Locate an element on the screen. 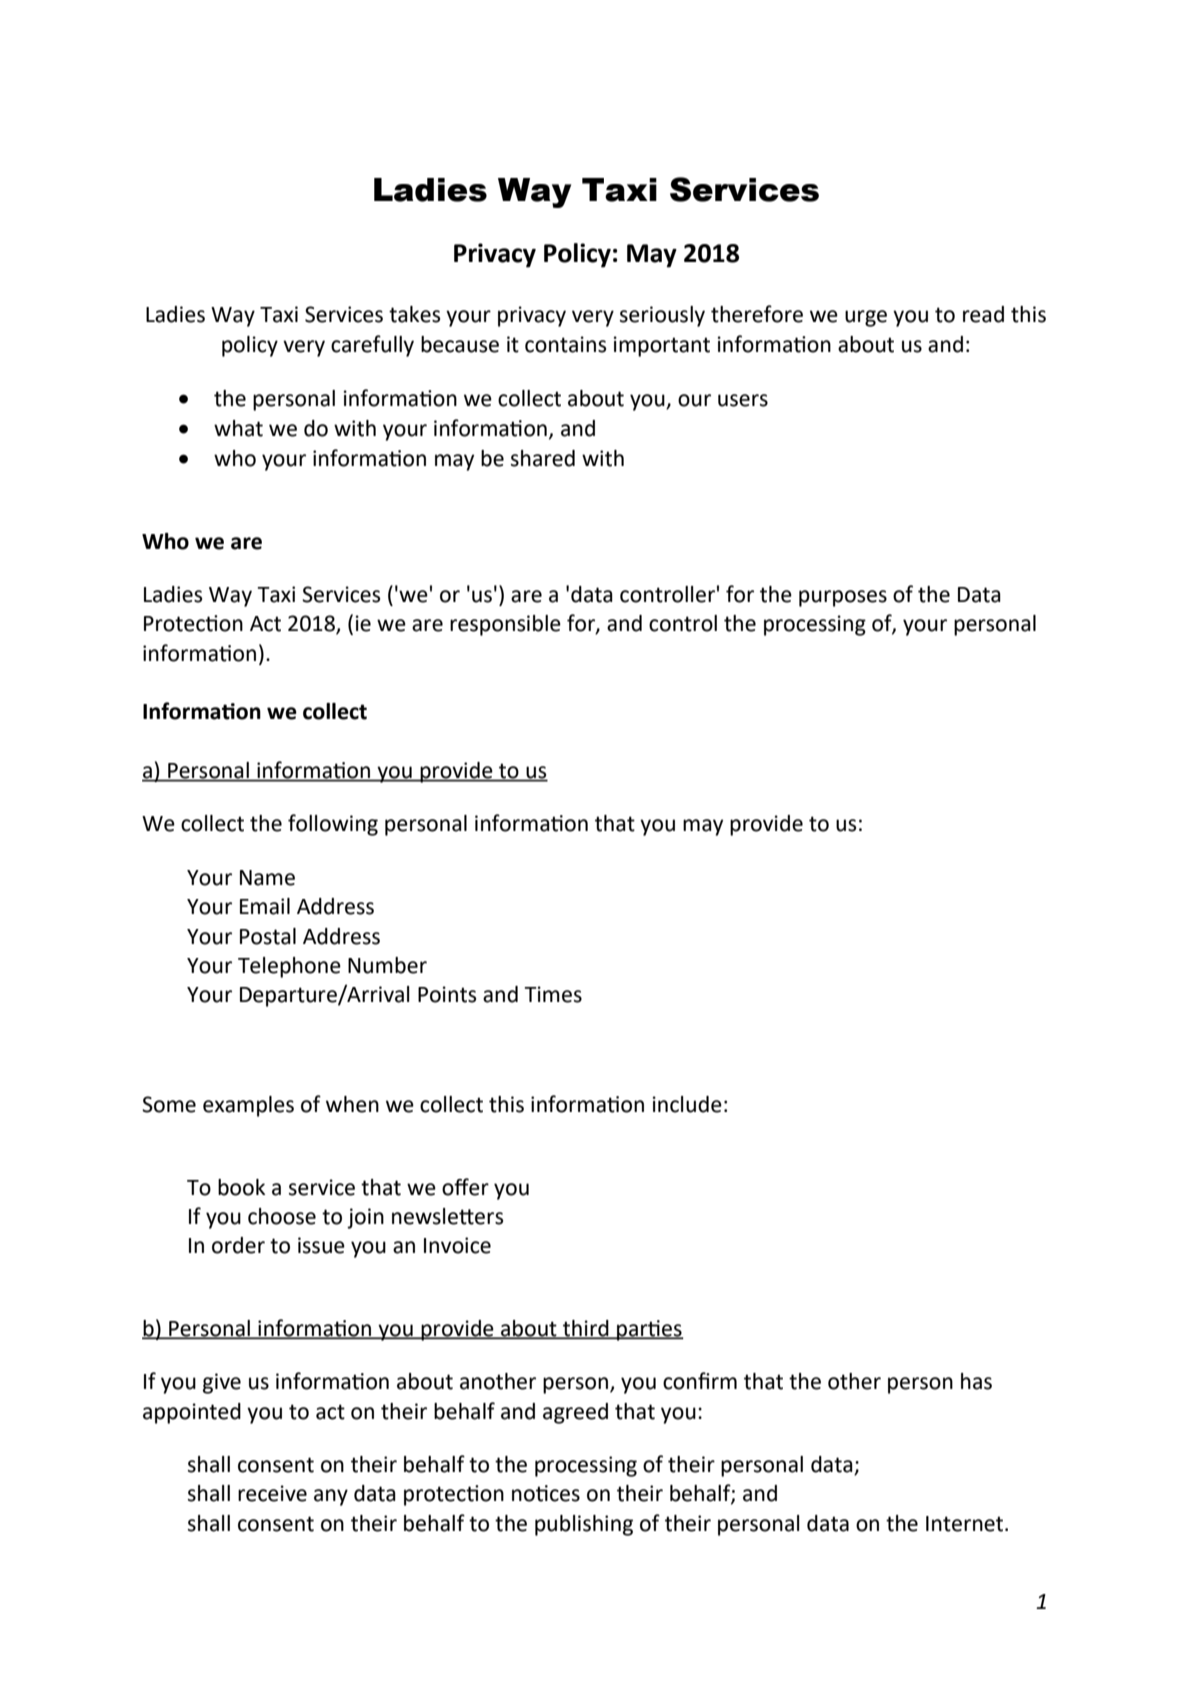 This screenshot has width=1192, height=1686. receive is located at coordinates (272, 1493).
